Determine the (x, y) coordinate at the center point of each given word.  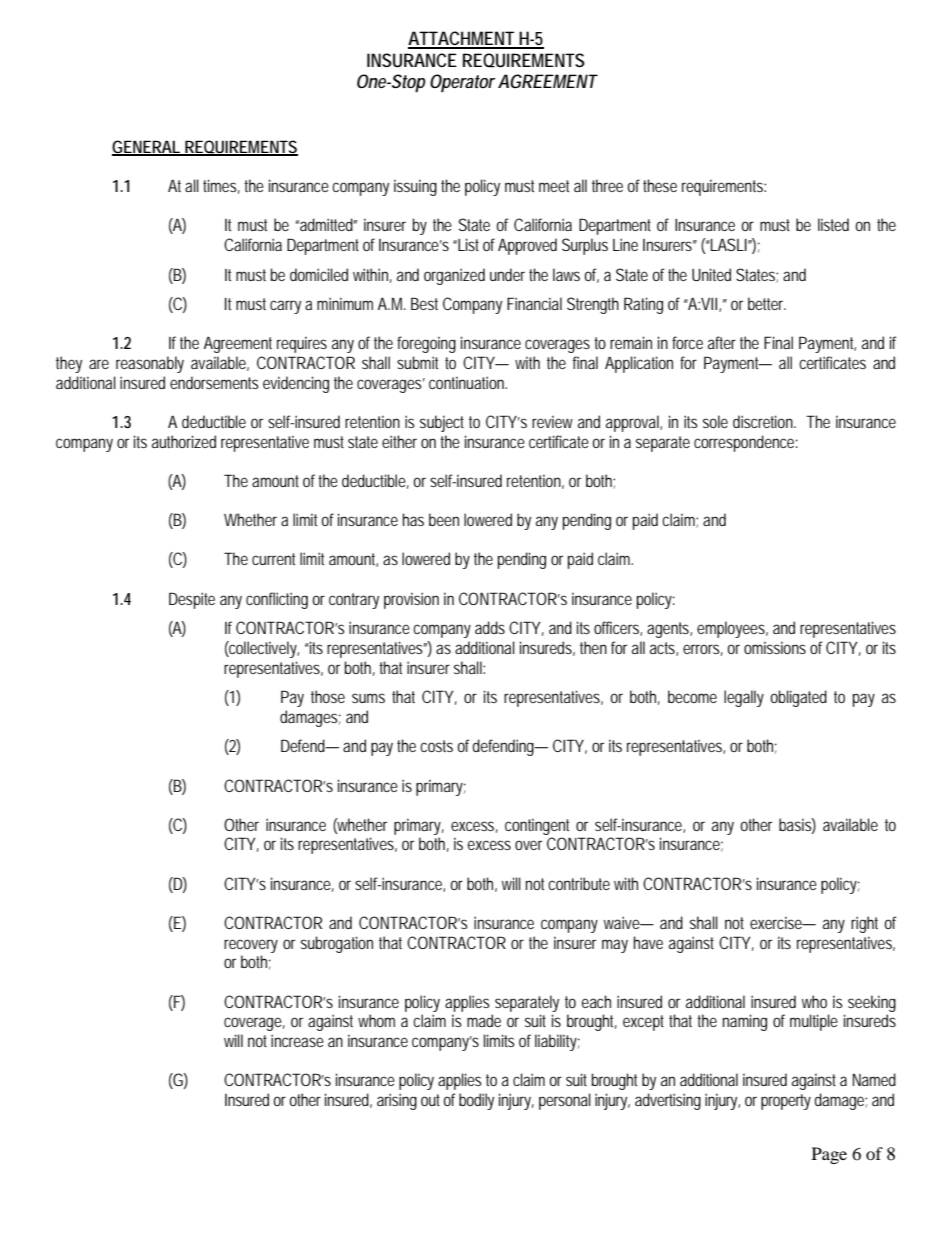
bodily (476, 1101)
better (767, 303)
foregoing (426, 344)
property (786, 1102)
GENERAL (147, 147)
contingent (537, 826)
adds (490, 627)
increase (297, 1040)
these (660, 185)
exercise (777, 922)
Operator (463, 83)
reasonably (150, 364)
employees (732, 629)
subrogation (337, 944)
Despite (192, 600)
